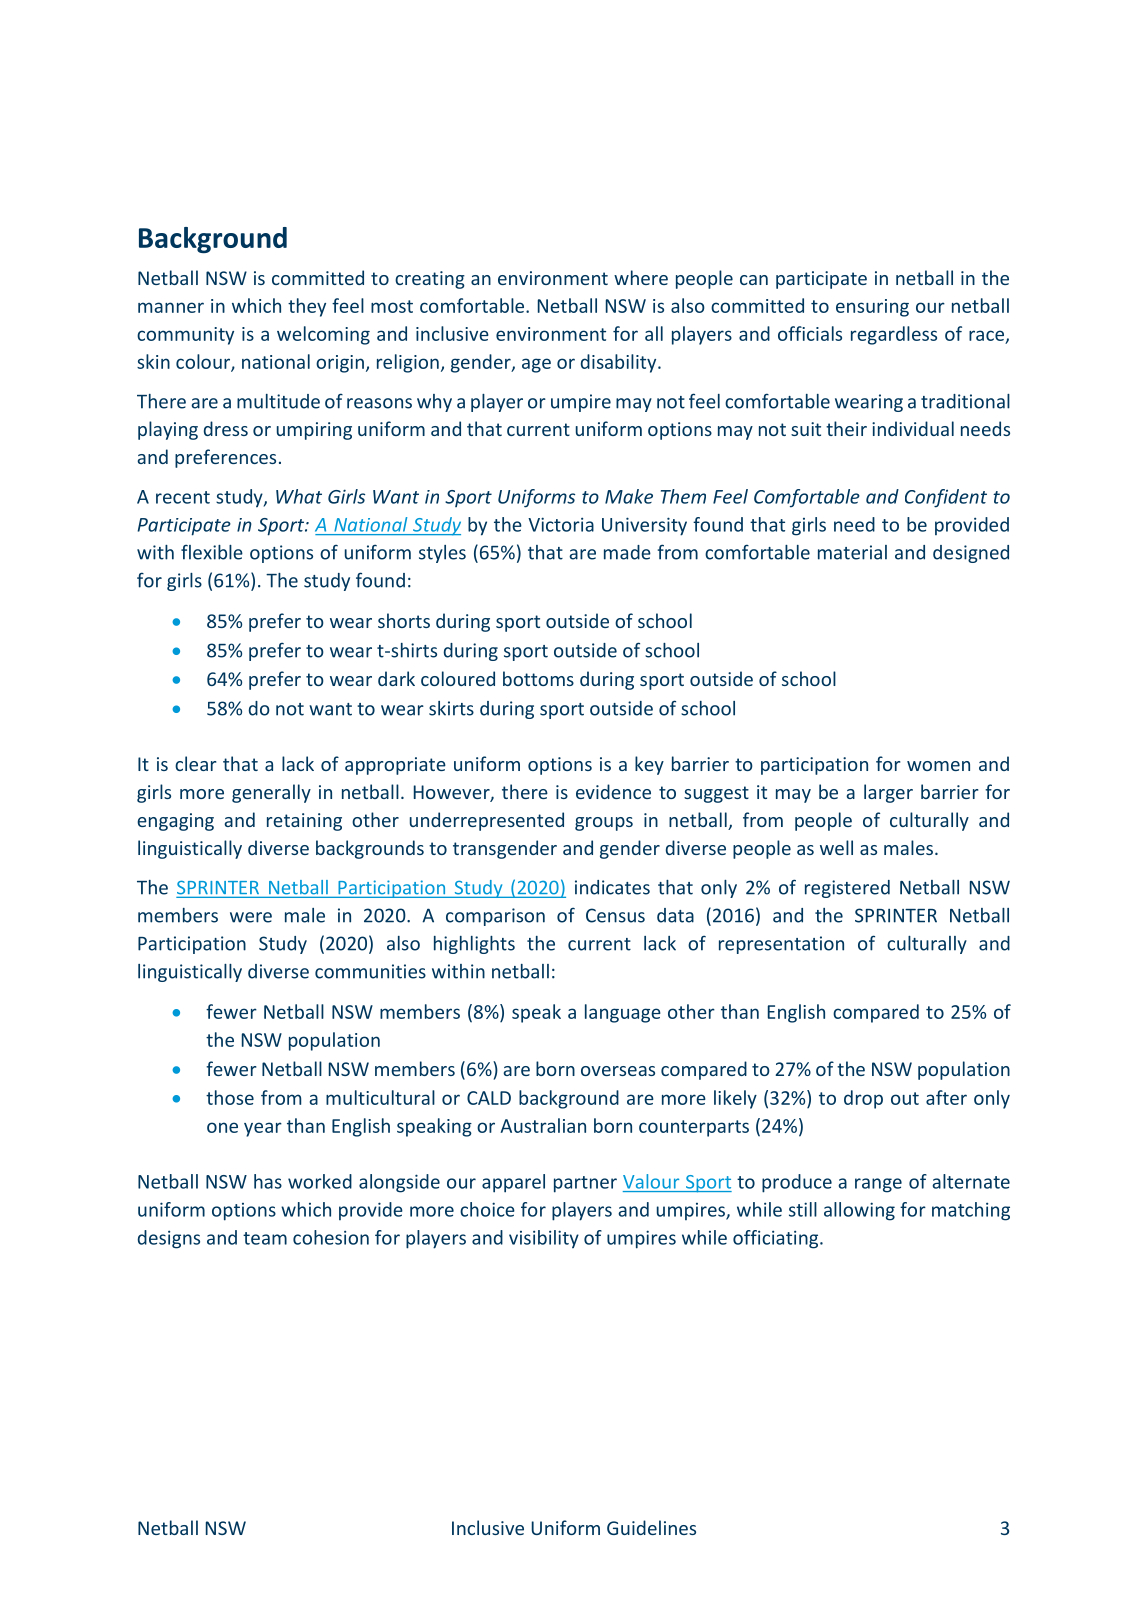 This document has height=1623, width=1147. What do you see at coordinates (847, 889) in the document?
I see `registered` at bounding box center [847, 889].
